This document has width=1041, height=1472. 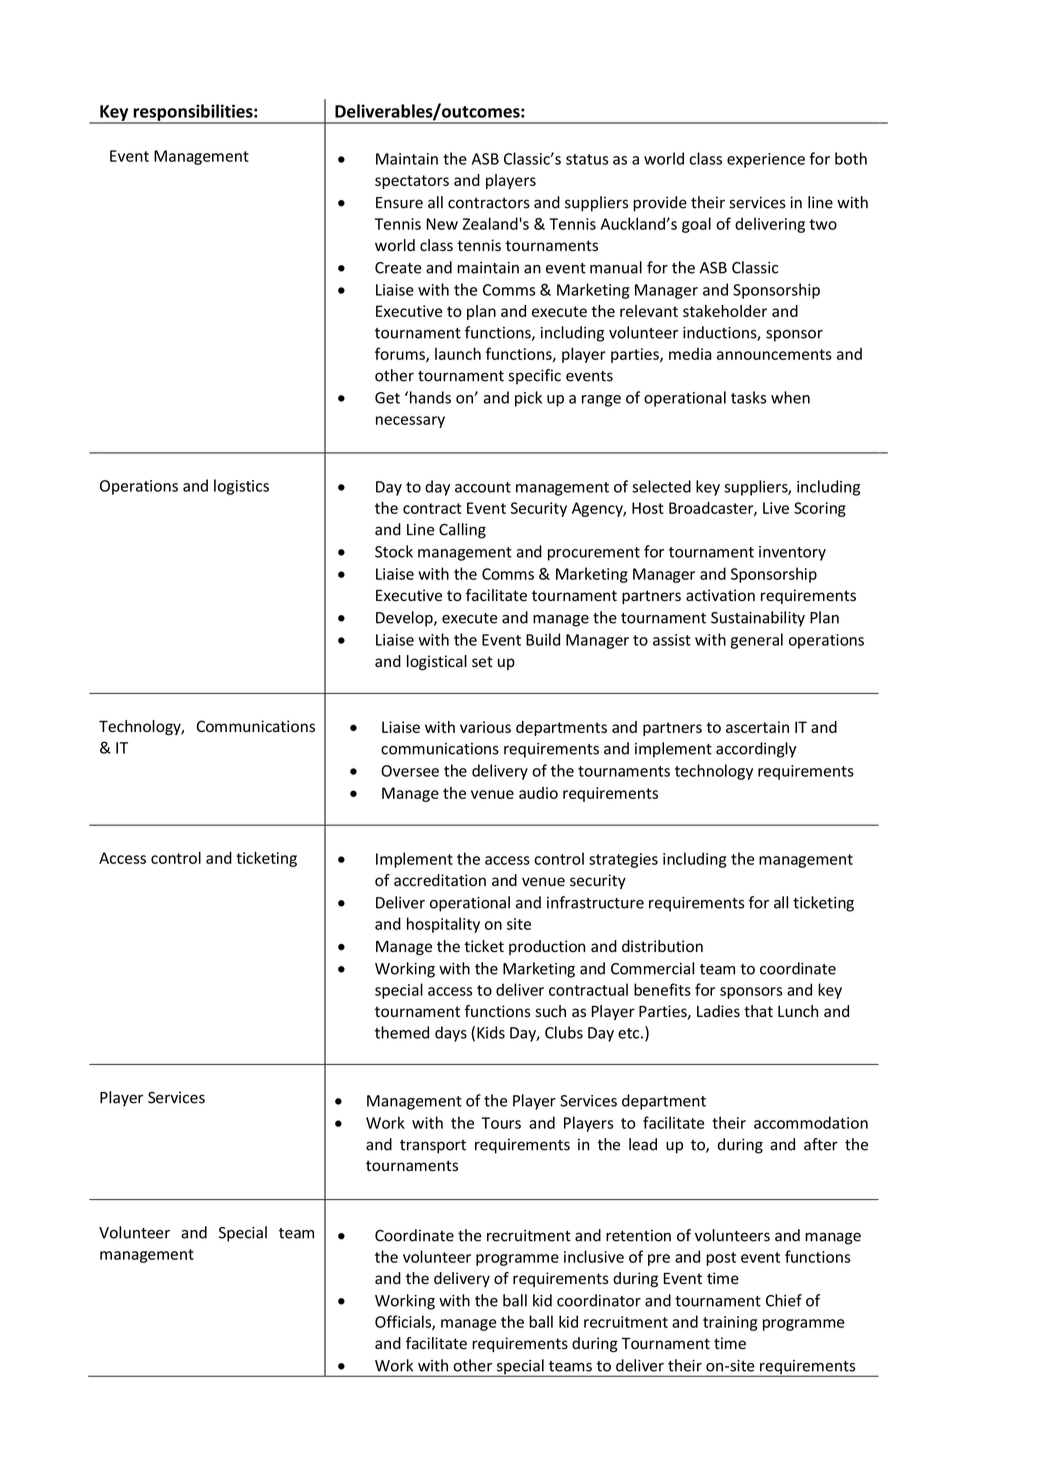 What do you see at coordinates (402, 1032) in the document?
I see `themed` at bounding box center [402, 1032].
